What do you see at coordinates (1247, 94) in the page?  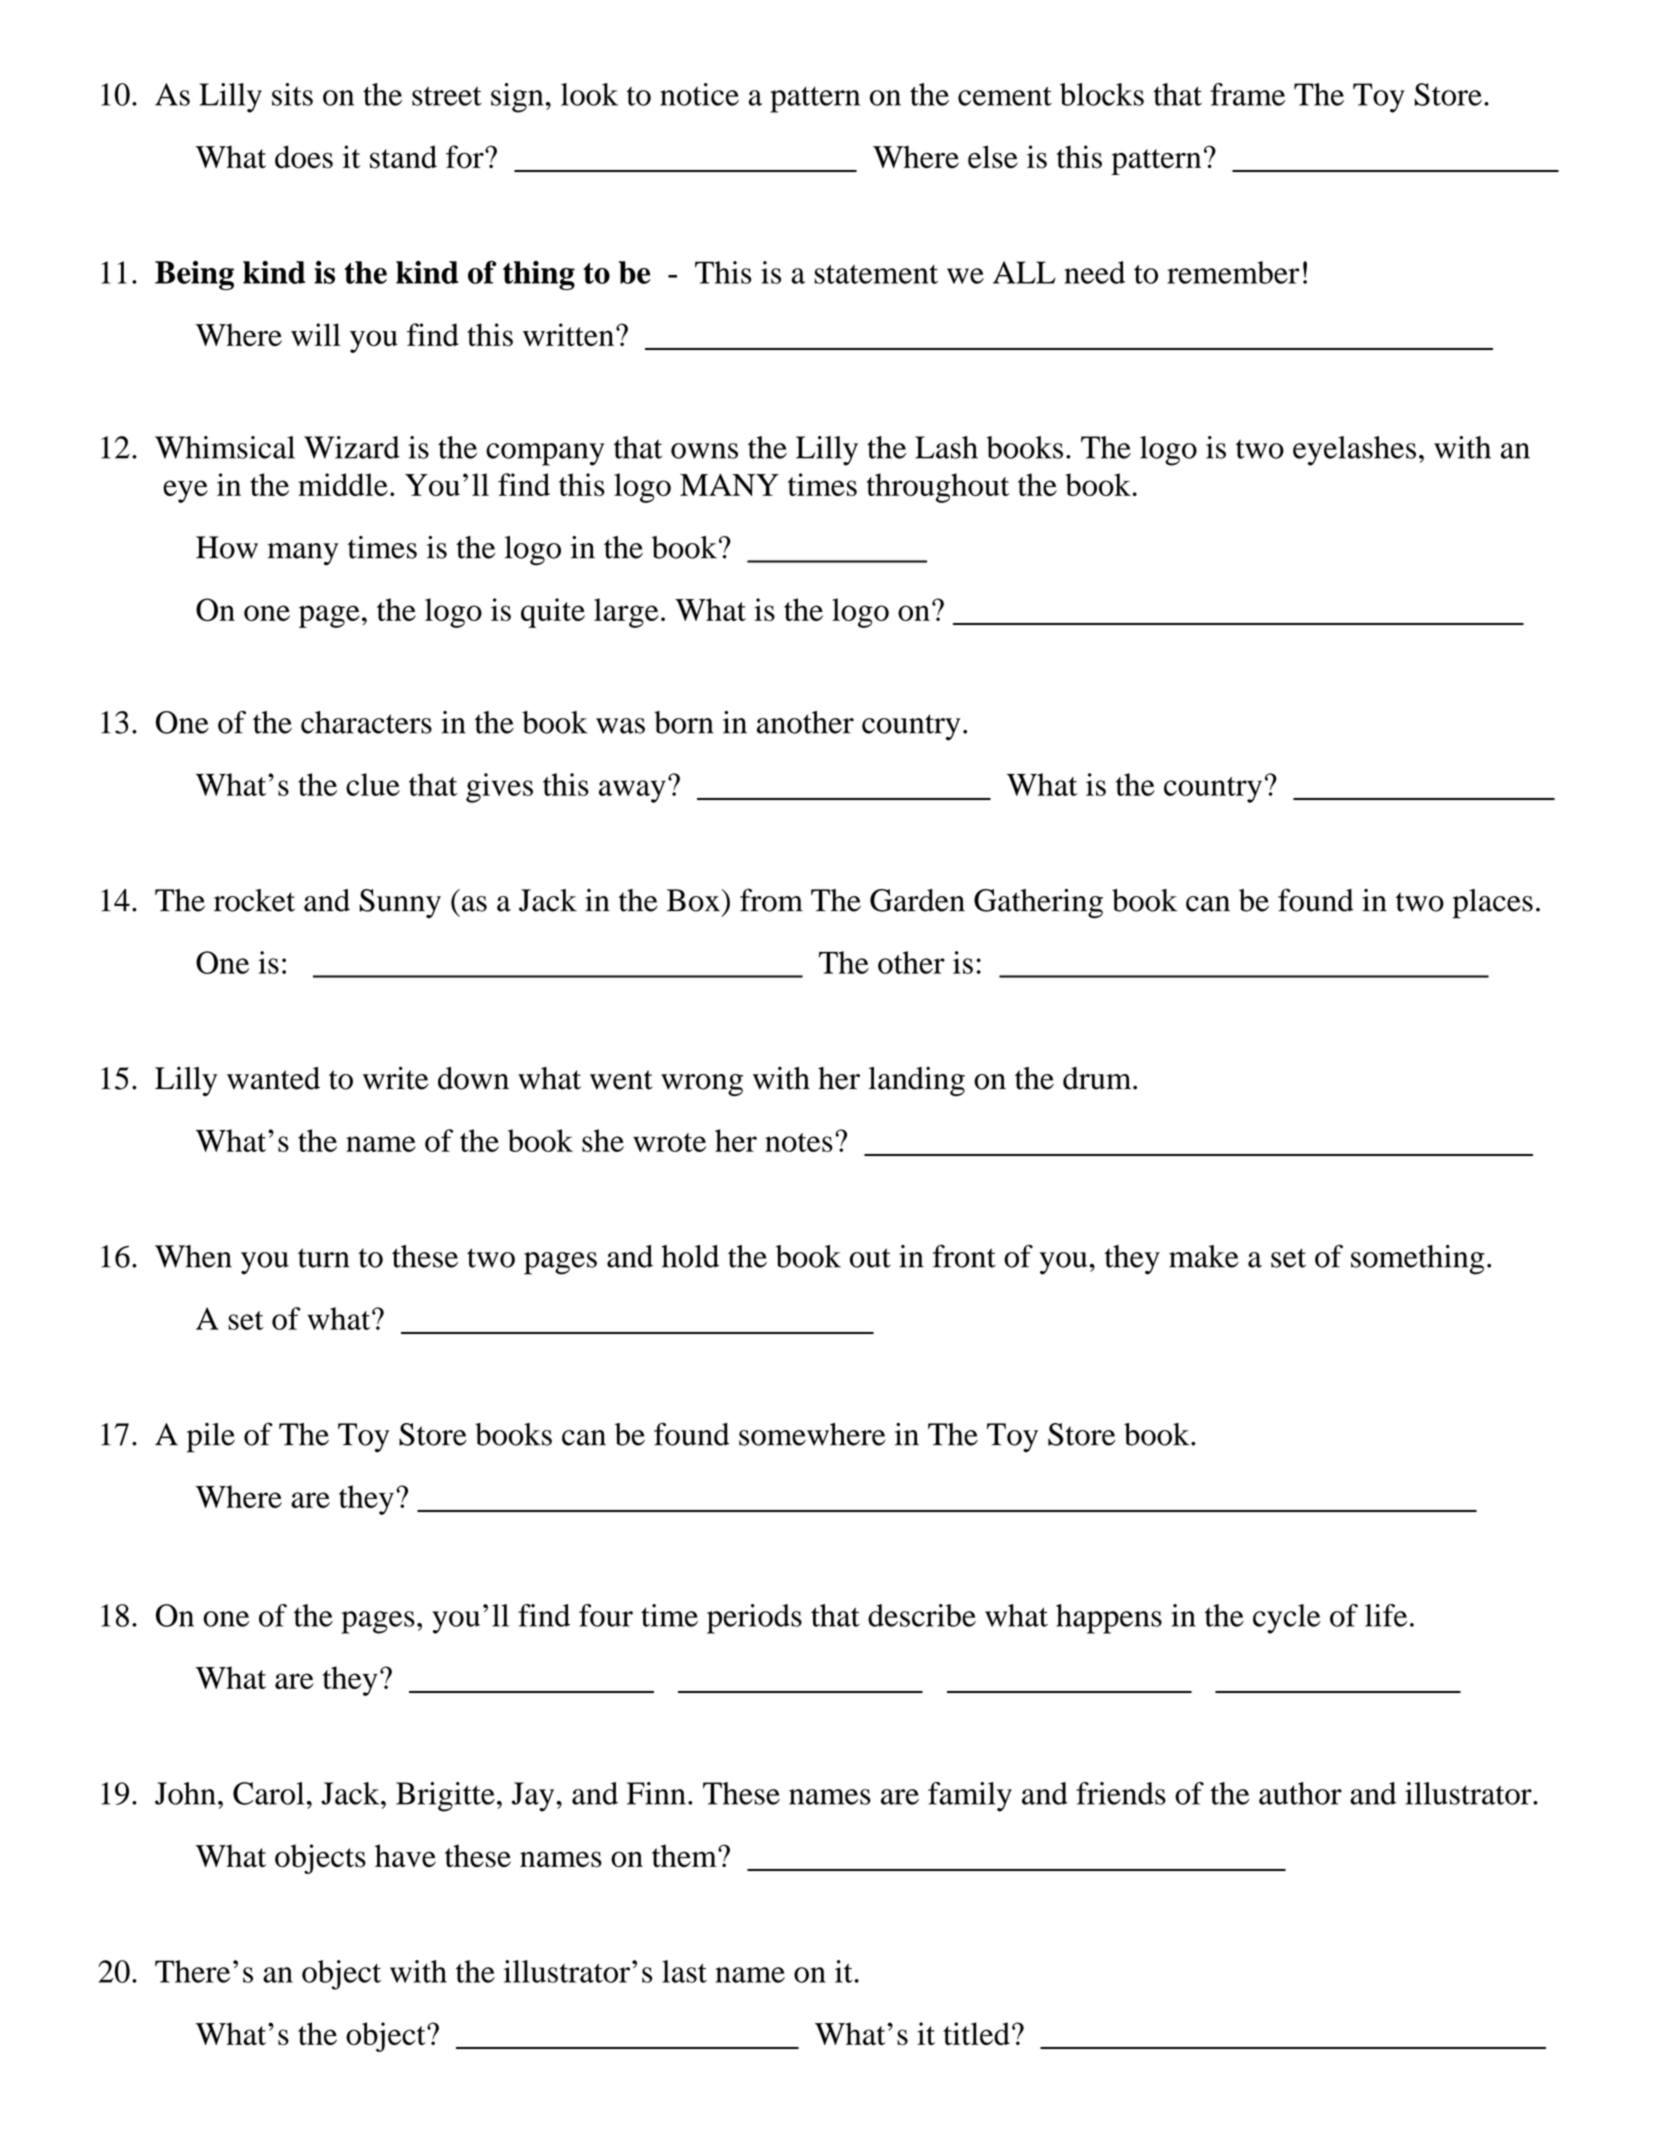 I see `frame` at bounding box center [1247, 94].
